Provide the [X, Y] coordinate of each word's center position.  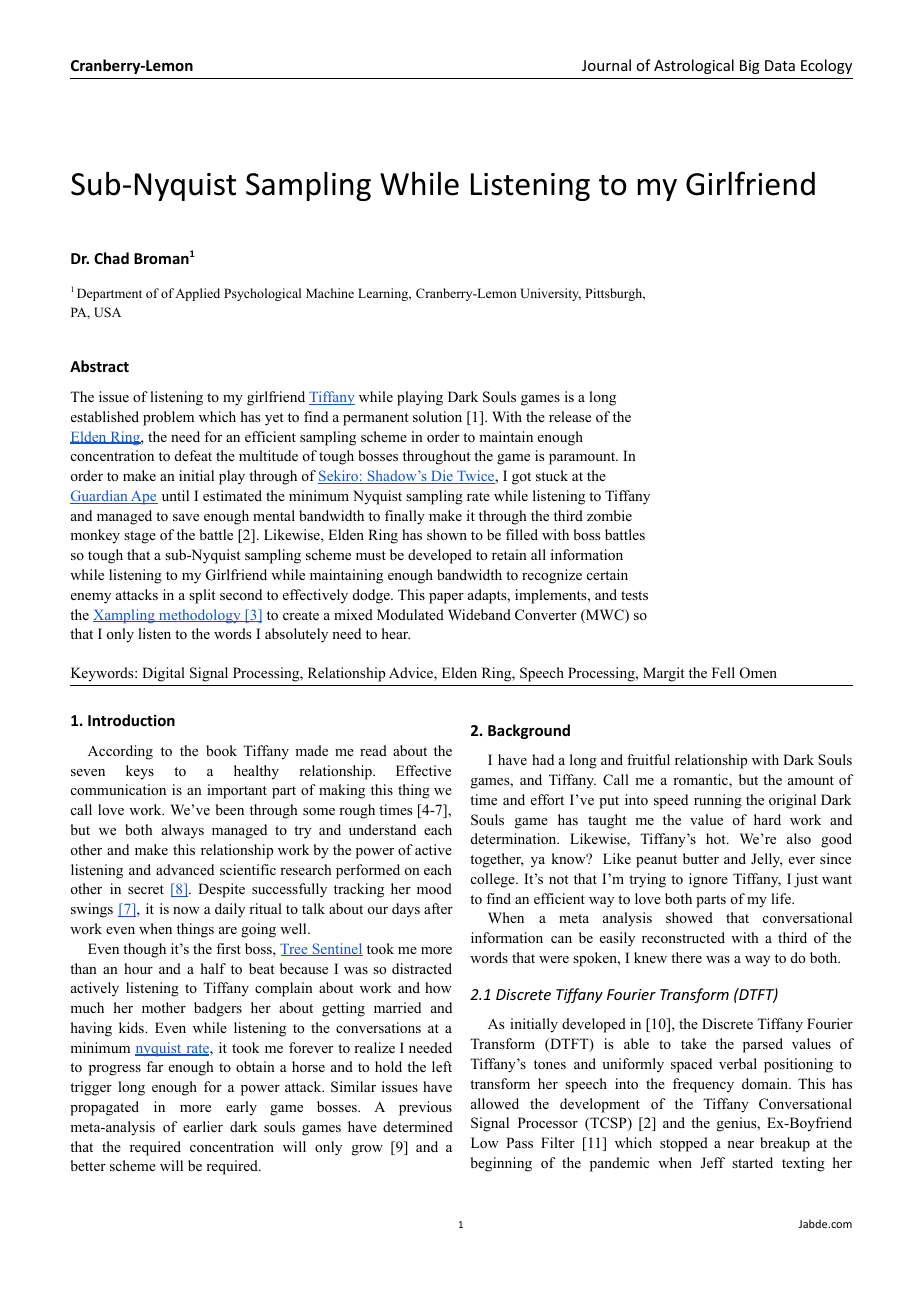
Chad [111, 258]
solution [437, 416]
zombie [609, 515]
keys [140, 772]
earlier [203, 1126]
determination [515, 838]
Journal [606, 65]
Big [750, 67]
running [718, 801]
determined [418, 1126]
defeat [193, 455]
